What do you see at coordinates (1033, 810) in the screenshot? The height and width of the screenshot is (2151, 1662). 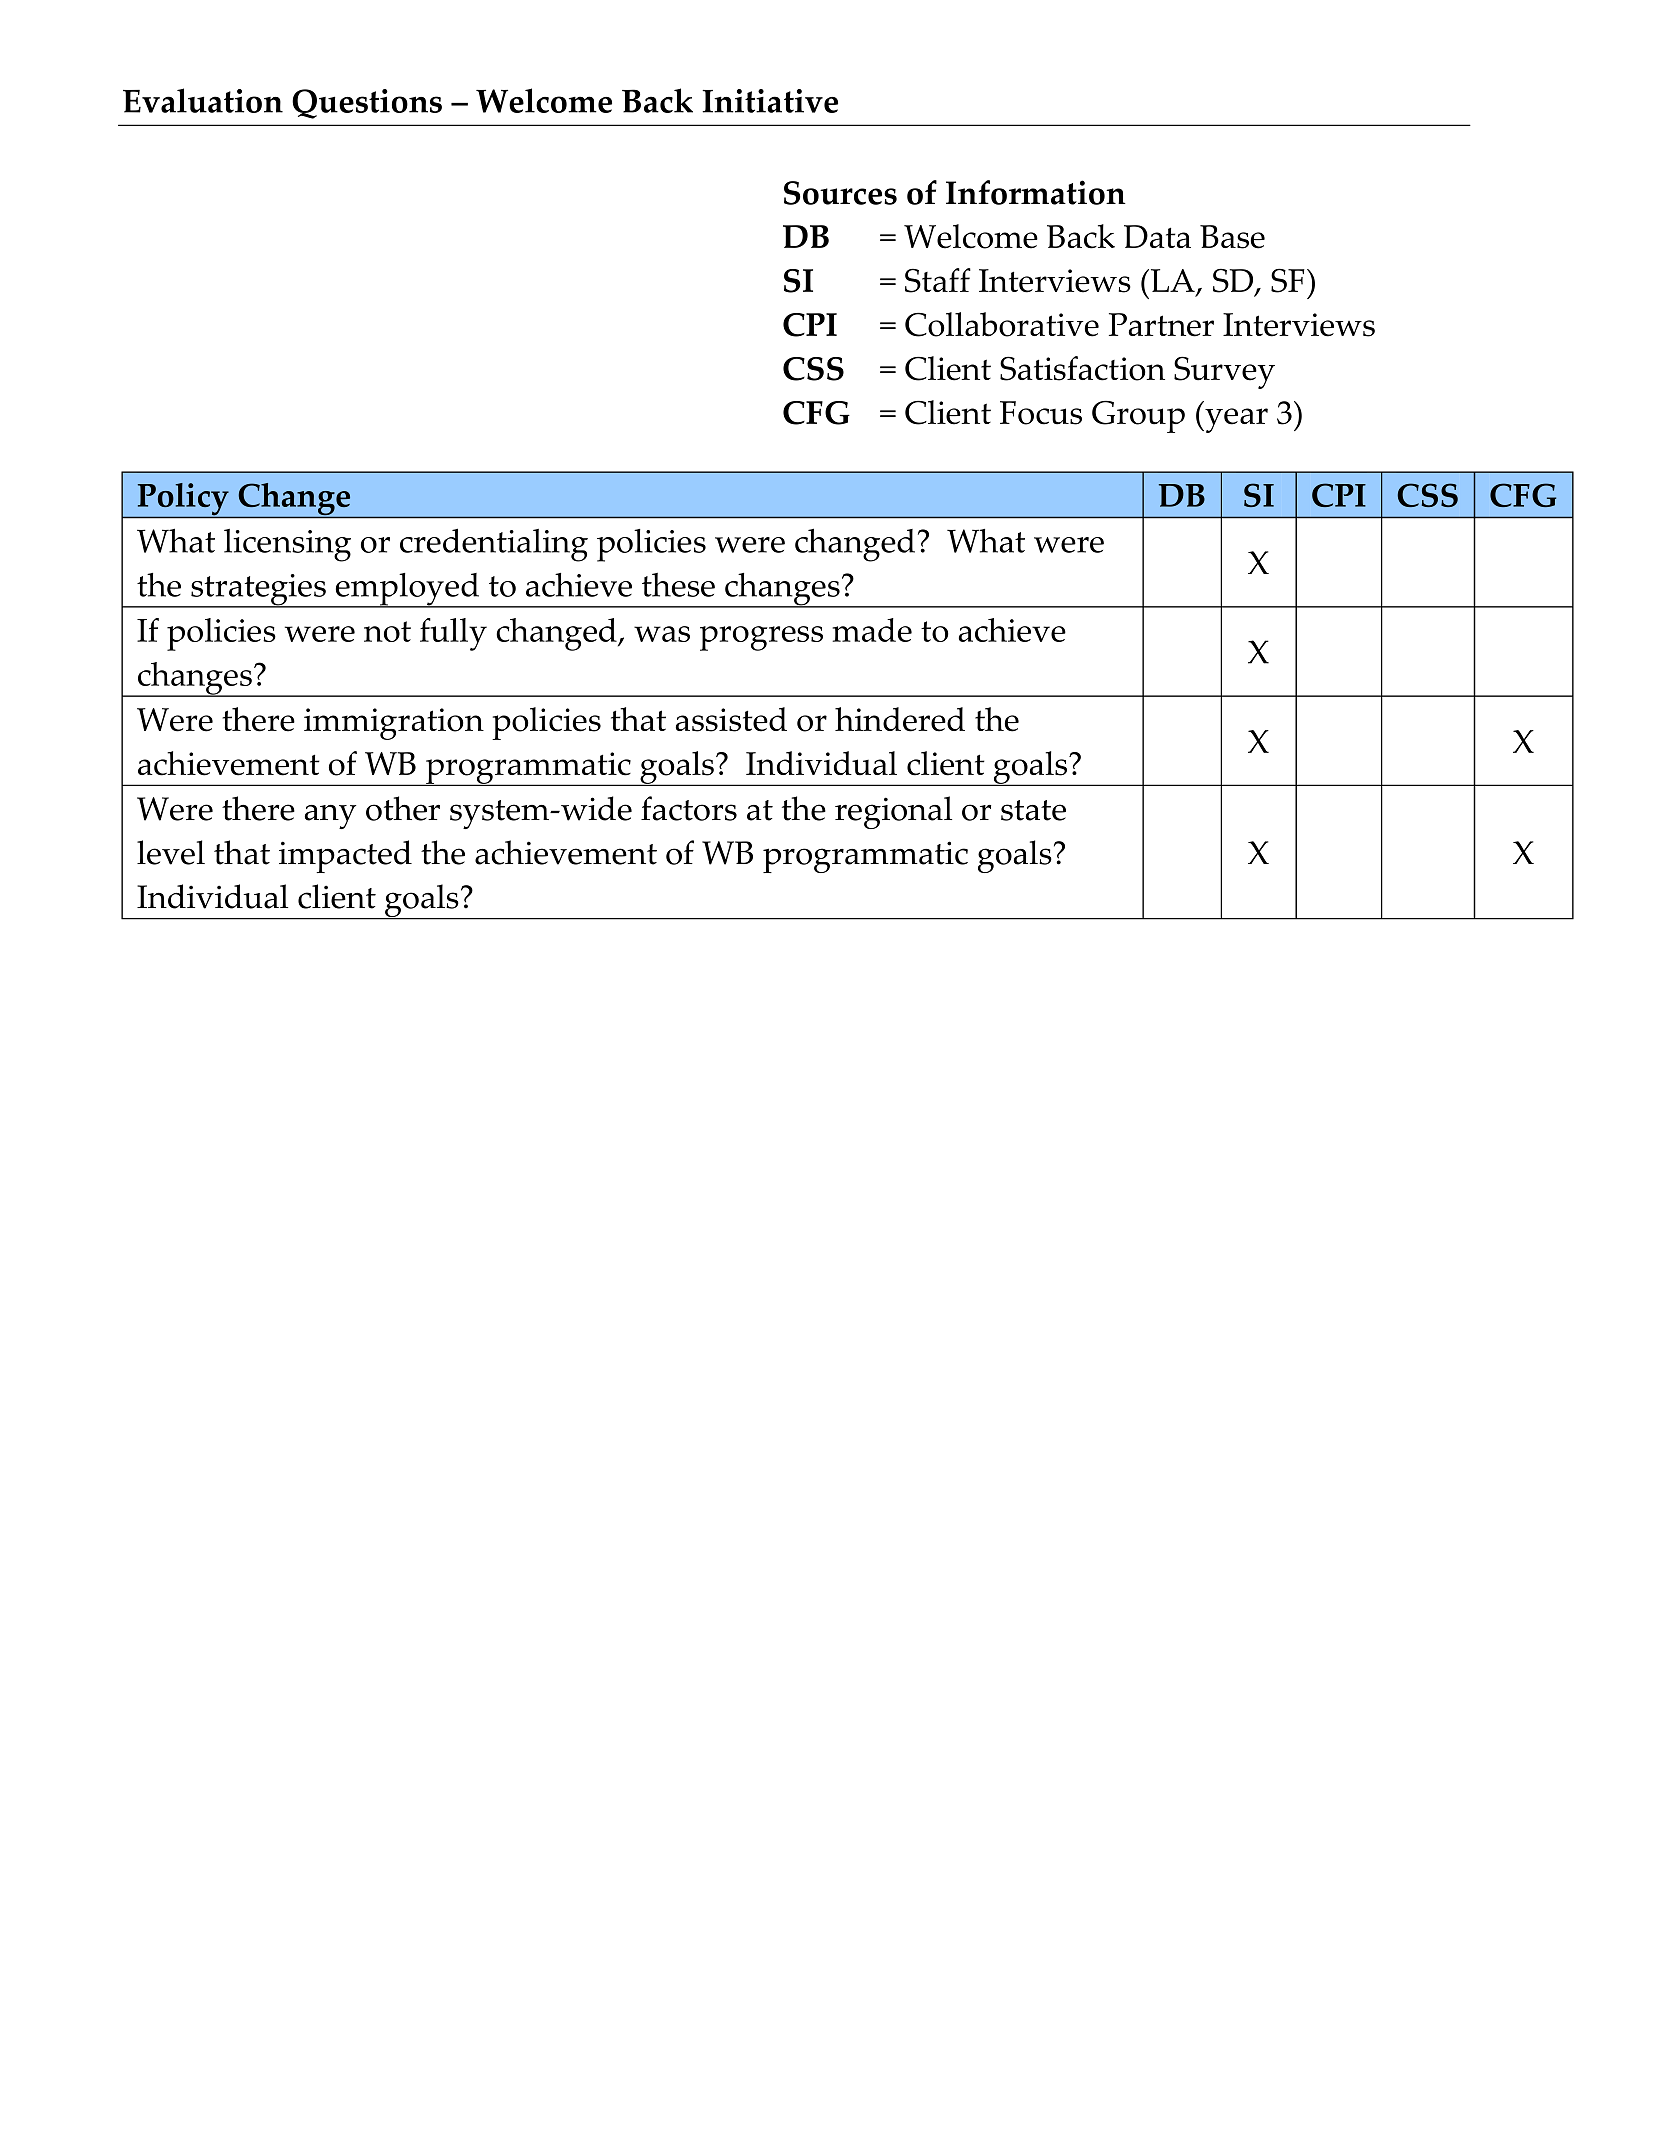 I see `state` at bounding box center [1033, 810].
